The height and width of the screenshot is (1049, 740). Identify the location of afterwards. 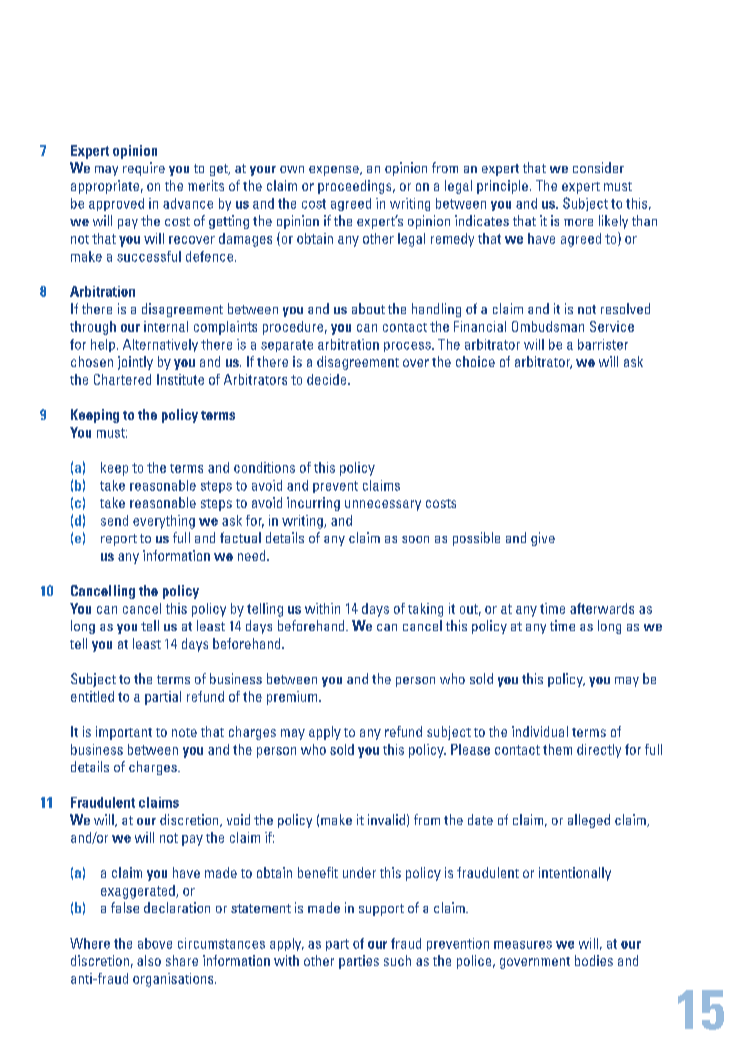
(602, 608).
